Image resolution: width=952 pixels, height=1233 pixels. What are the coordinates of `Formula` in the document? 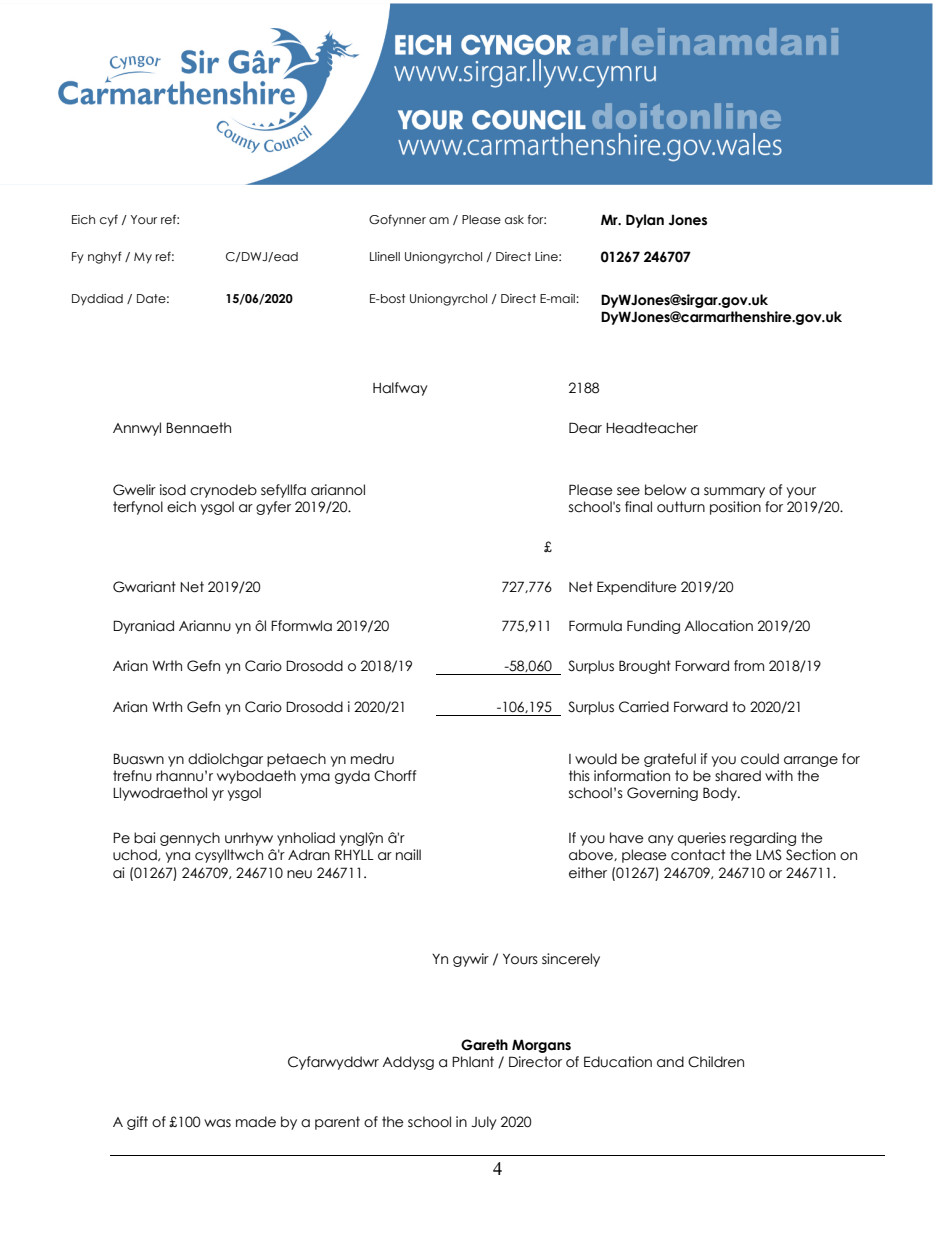 It's located at (595, 626).
